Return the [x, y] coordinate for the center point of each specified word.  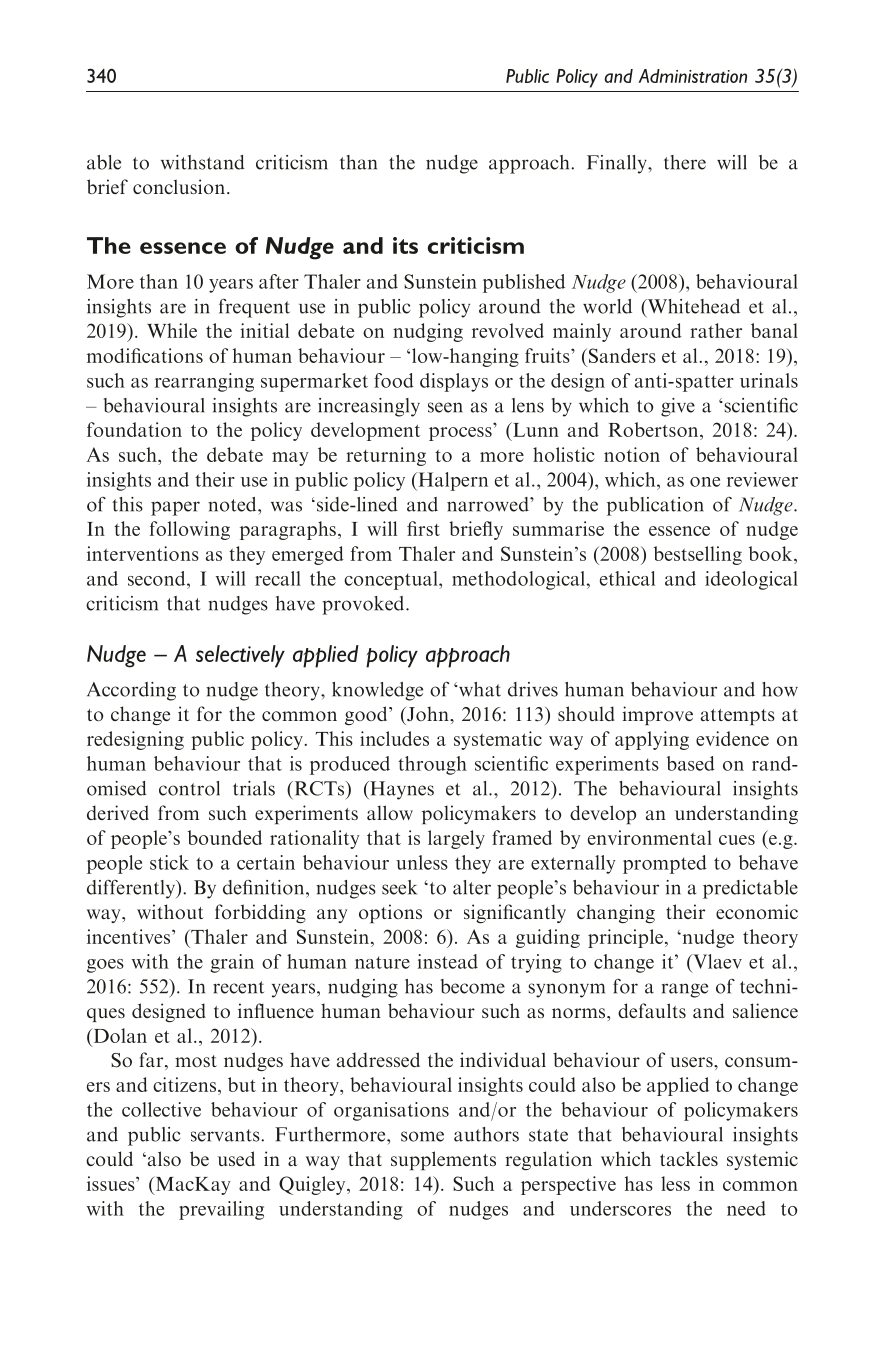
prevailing [221, 1210]
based [691, 763]
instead [448, 961]
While [172, 330]
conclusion [179, 186]
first [423, 528]
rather [716, 330]
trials [254, 788]
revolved [508, 330]
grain [232, 963]
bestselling [698, 555]
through [432, 765]
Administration [693, 76]
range [685, 990]
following [190, 530]
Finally [618, 164]
